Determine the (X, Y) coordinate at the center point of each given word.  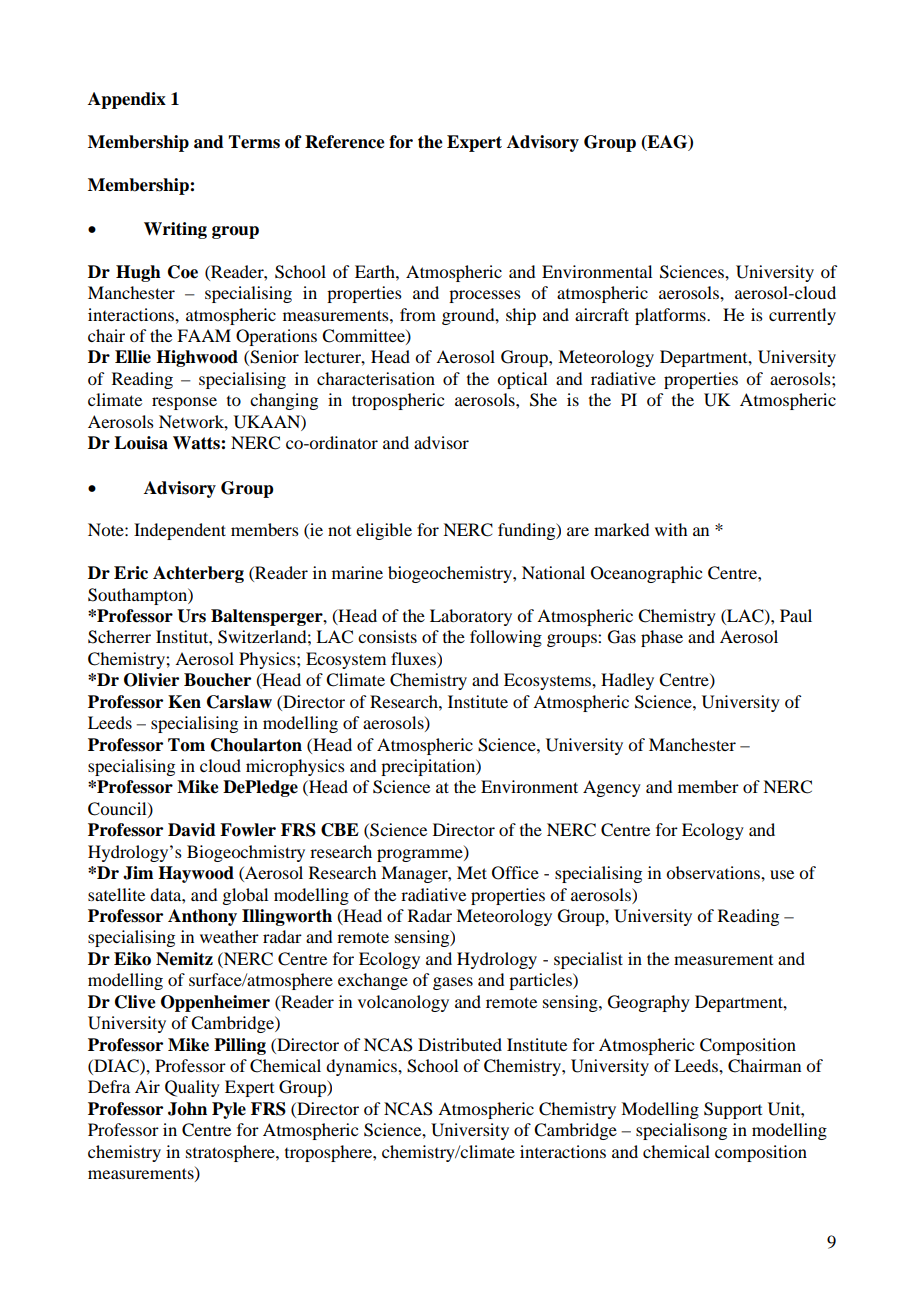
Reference (345, 142)
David (192, 830)
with (671, 529)
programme (421, 855)
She (543, 400)
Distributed (460, 1044)
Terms (254, 142)
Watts (197, 443)
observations (714, 872)
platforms (671, 316)
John (187, 1109)
